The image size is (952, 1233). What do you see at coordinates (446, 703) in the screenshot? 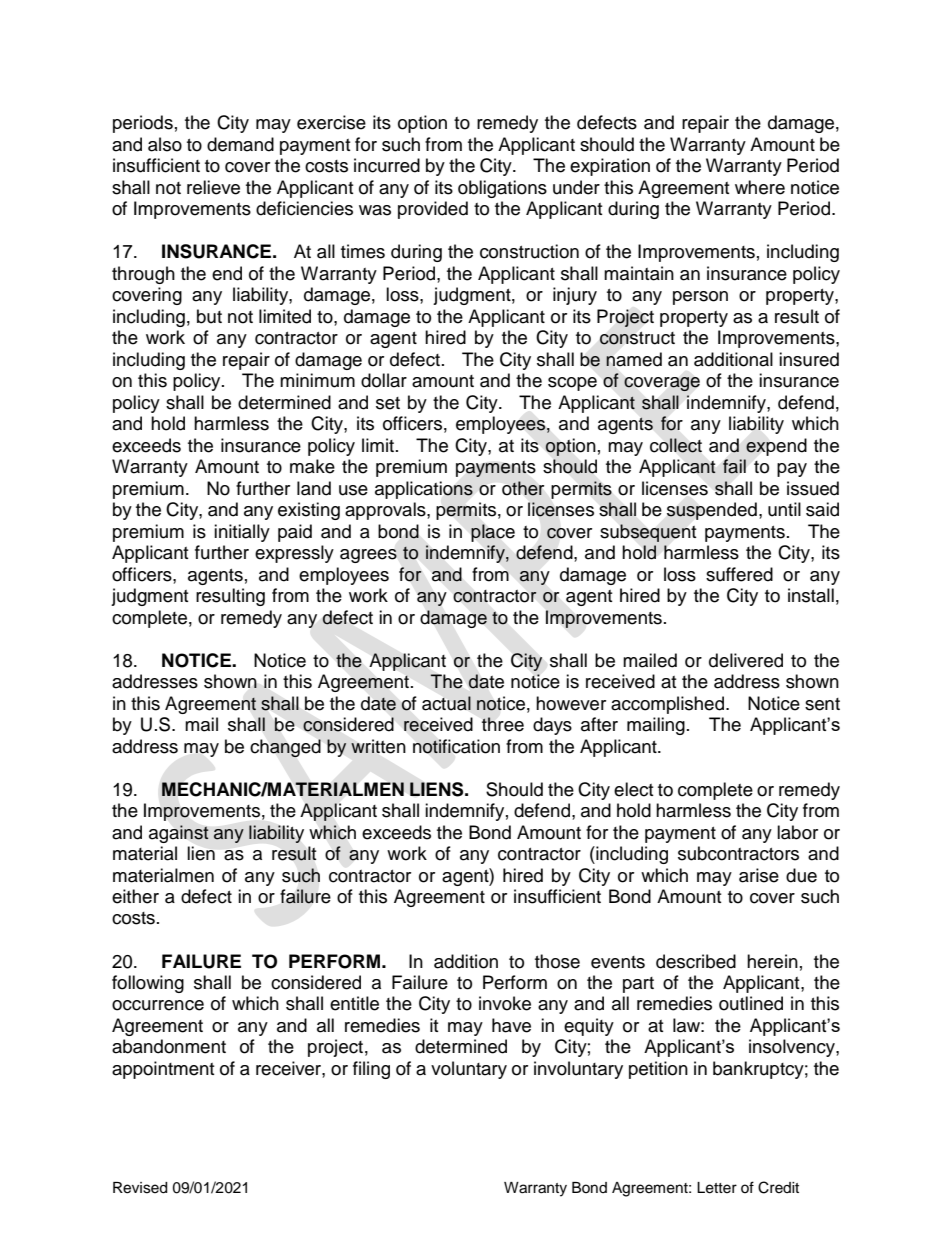
I see `actual` at bounding box center [446, 703].
